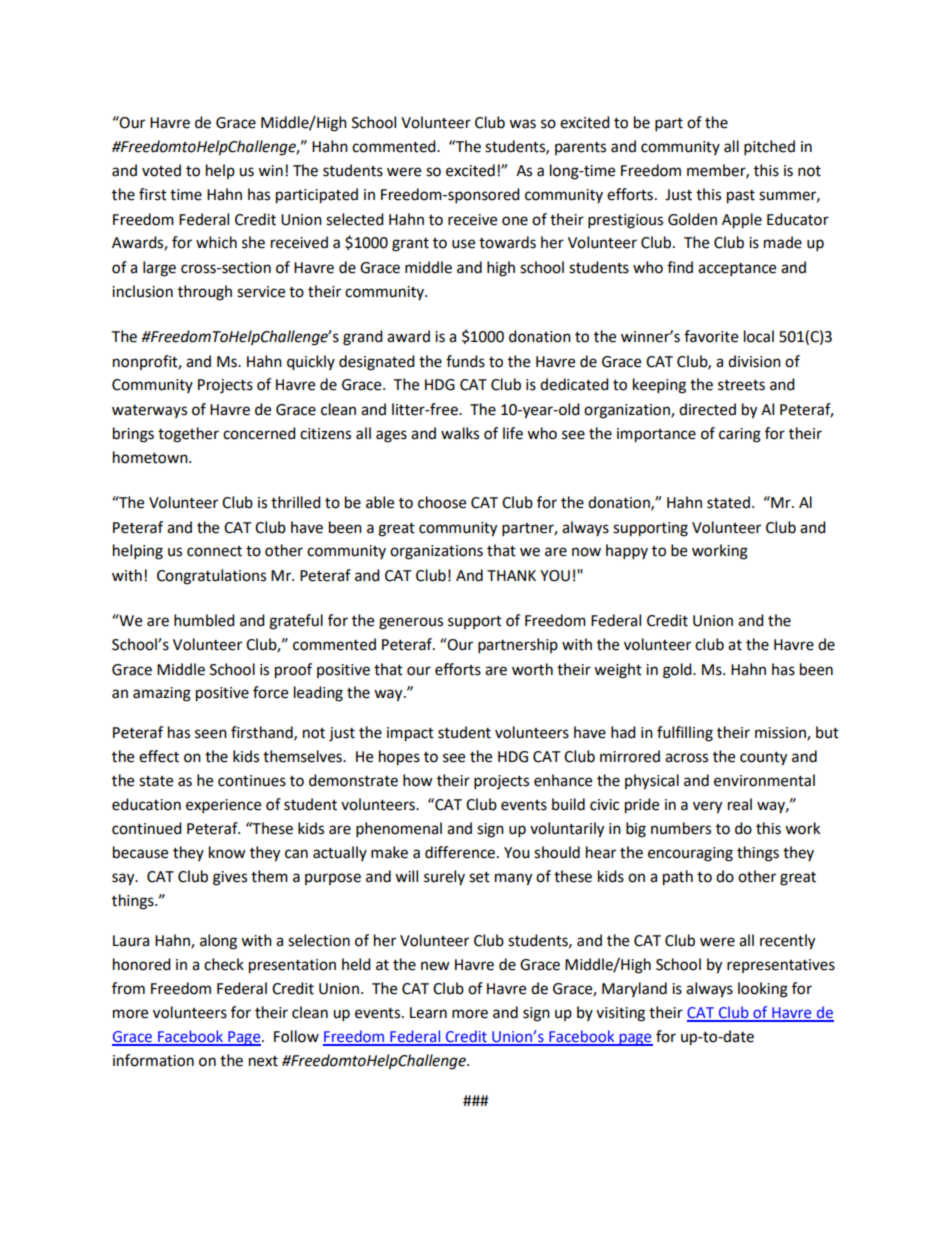 The width and height of the screenshot is (952, 1233). I want to click on looking, so click(763, 990).
